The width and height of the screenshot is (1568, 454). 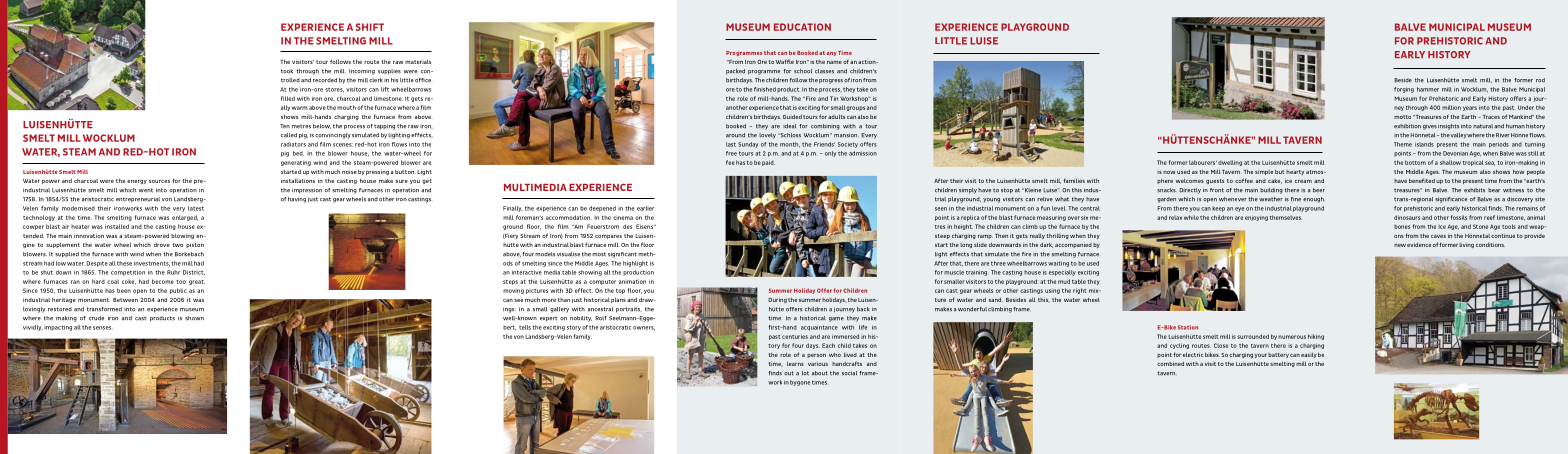 I want to click on Education, so click(x=802, y=27).
